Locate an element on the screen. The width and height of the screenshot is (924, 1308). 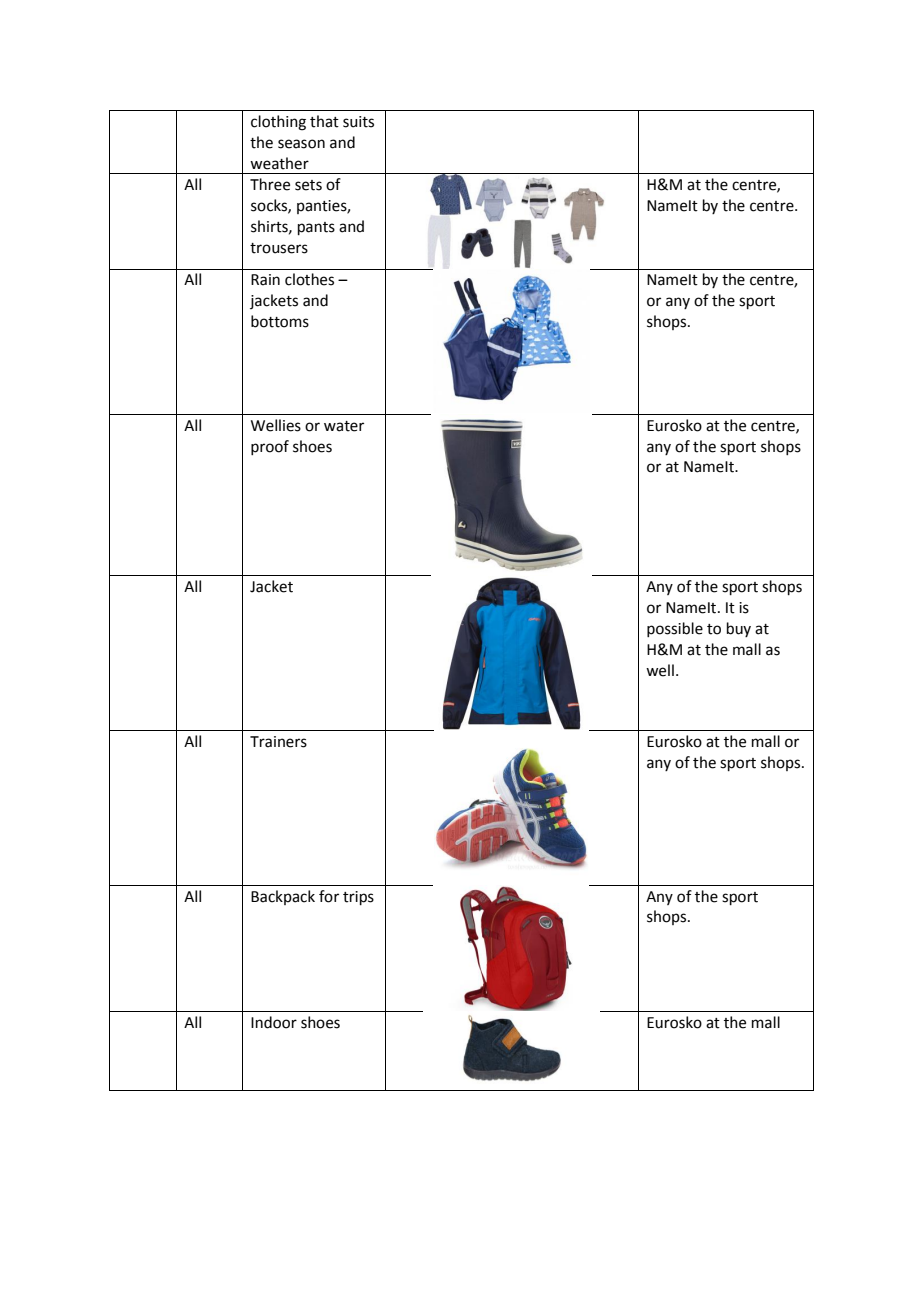
clothes is located at coordinates (309, 279).
